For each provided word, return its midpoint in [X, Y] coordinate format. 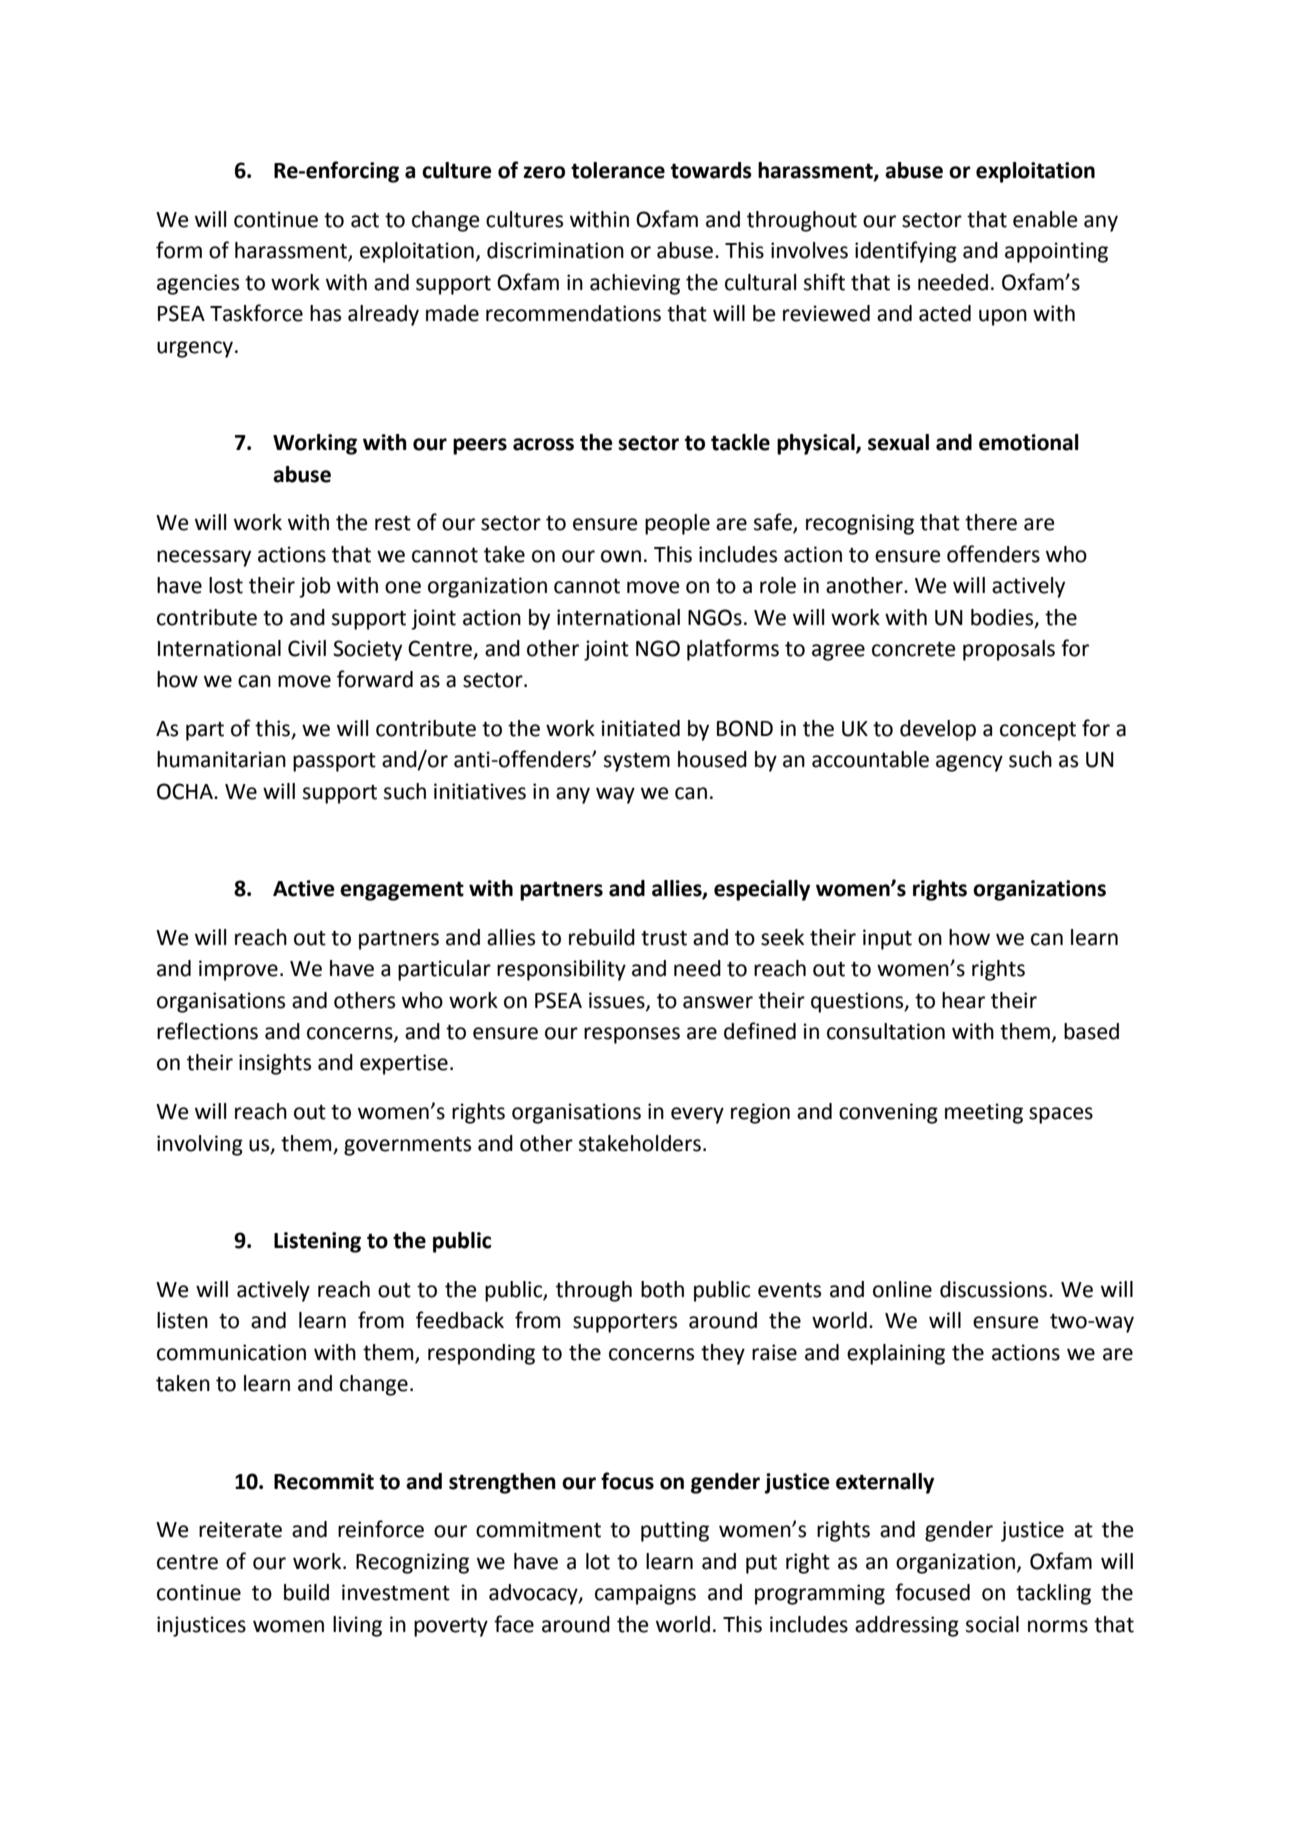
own [621, 556]
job [315, 587]
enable [1045, 219]
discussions [995, 1289]
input [887, 939]
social [992, 1624]
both [662, 1289]
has [325, 313]
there [991, 522]
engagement [402, 891]
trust [664, 938]
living [357, 1626]
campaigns [645, 1594]
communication [231, 1352]
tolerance [618, 170]
